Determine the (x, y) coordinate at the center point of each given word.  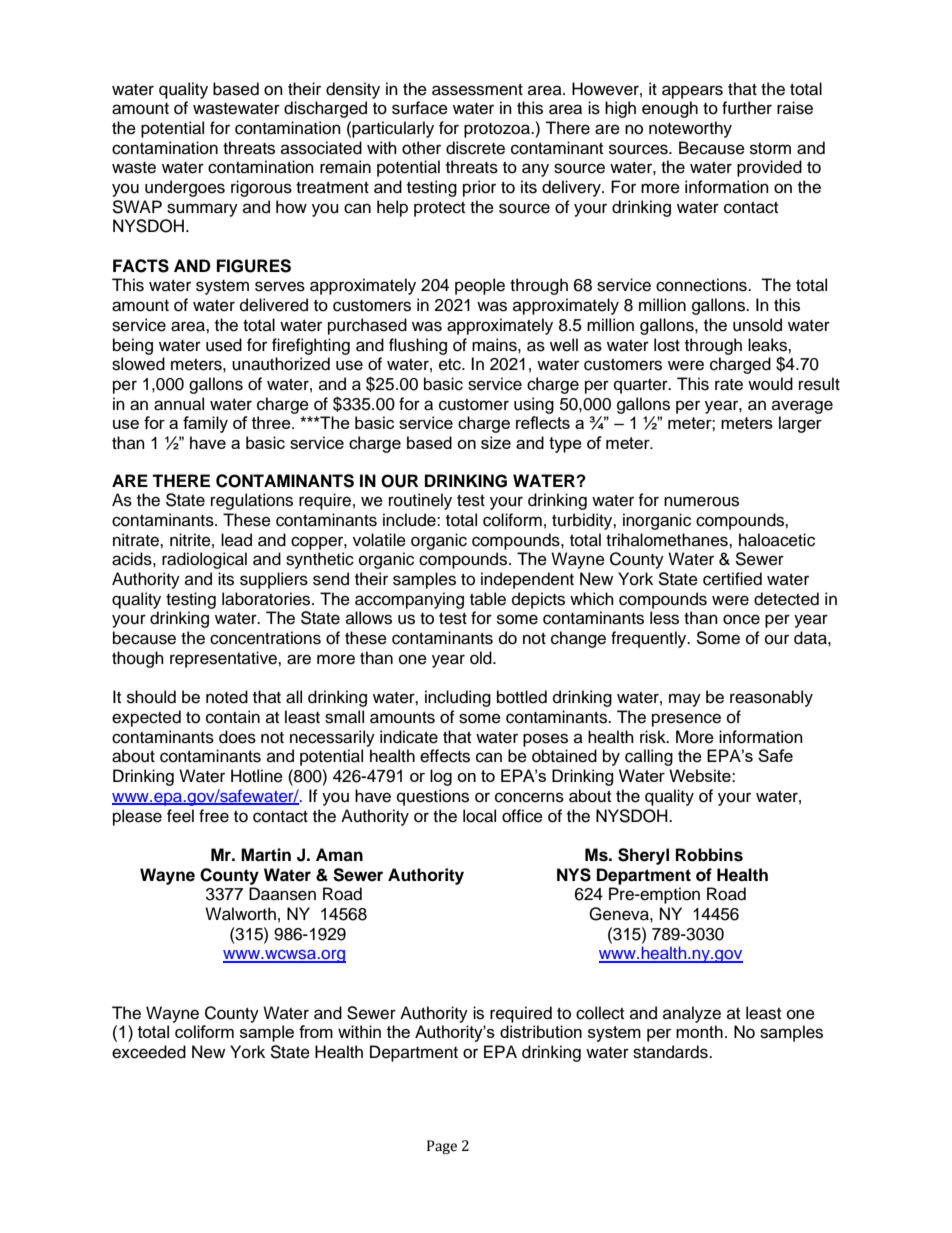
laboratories (267, 599)
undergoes (185, 188)
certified (732, 579)
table (488, 599)
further (747, 108)
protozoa (498, 130)
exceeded (149, 1052)
